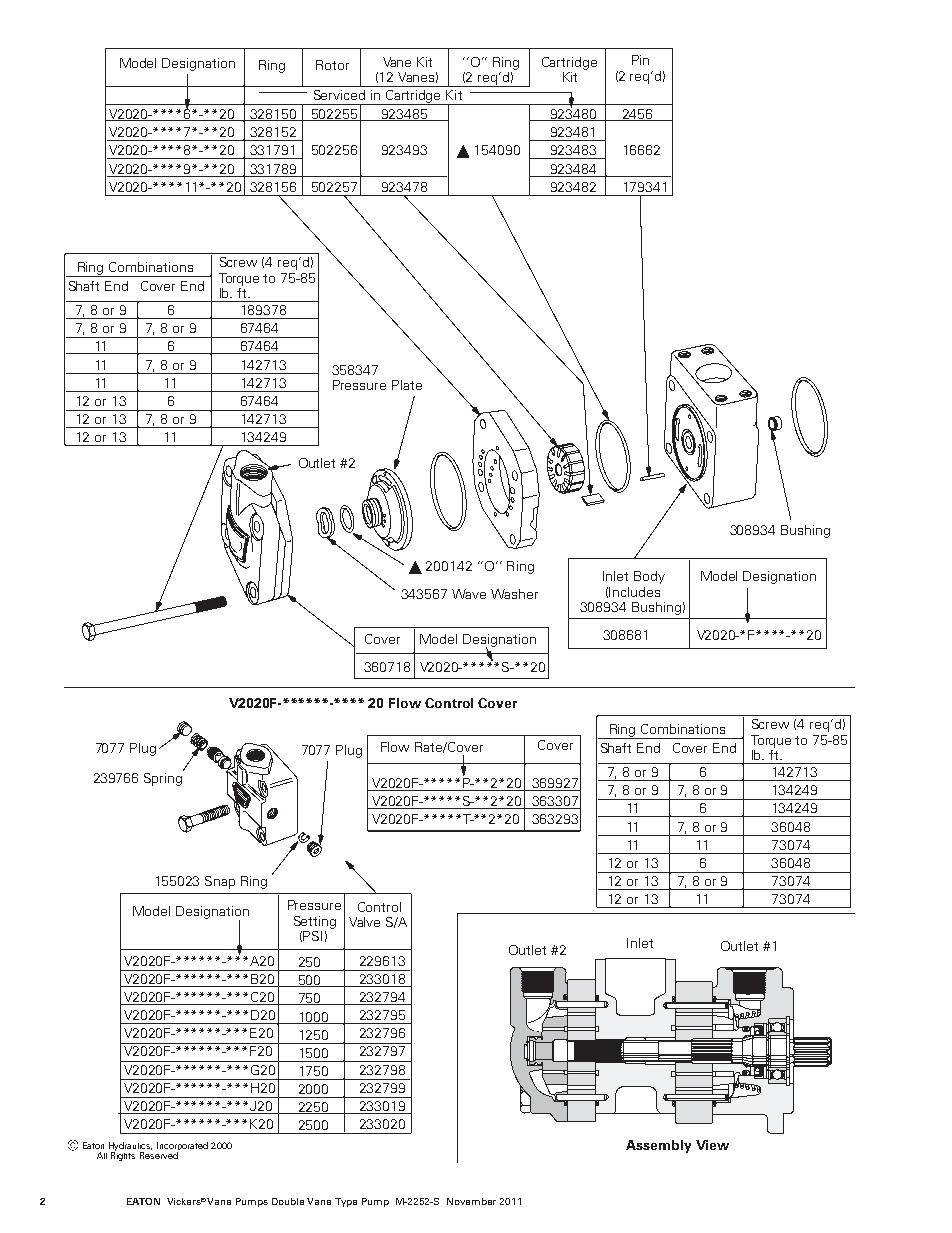 The image size is (952, 1233). What do you see at coordinates (640, 60) in the page?
I see `Pin` at bounding box center [640, 60].
